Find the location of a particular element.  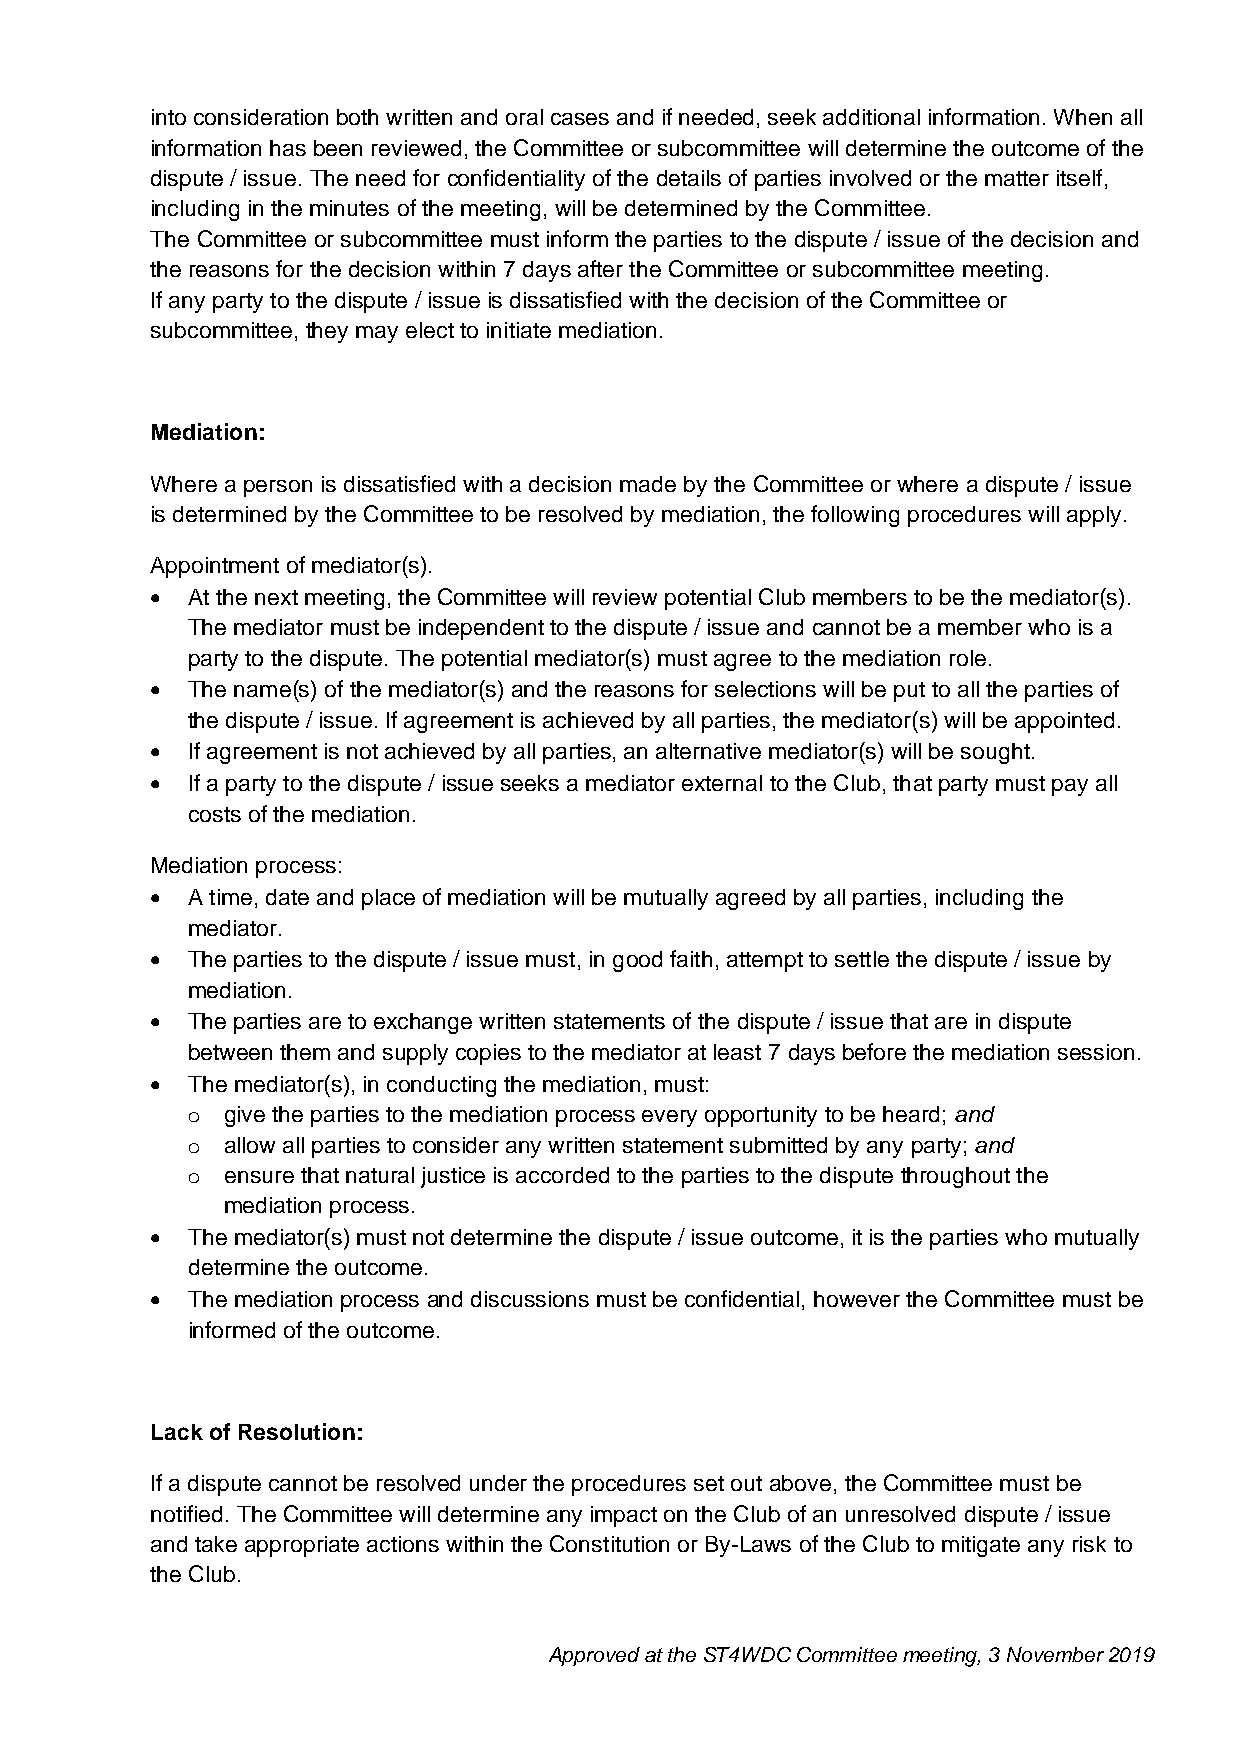

details is located at coordinates (689, 178).
